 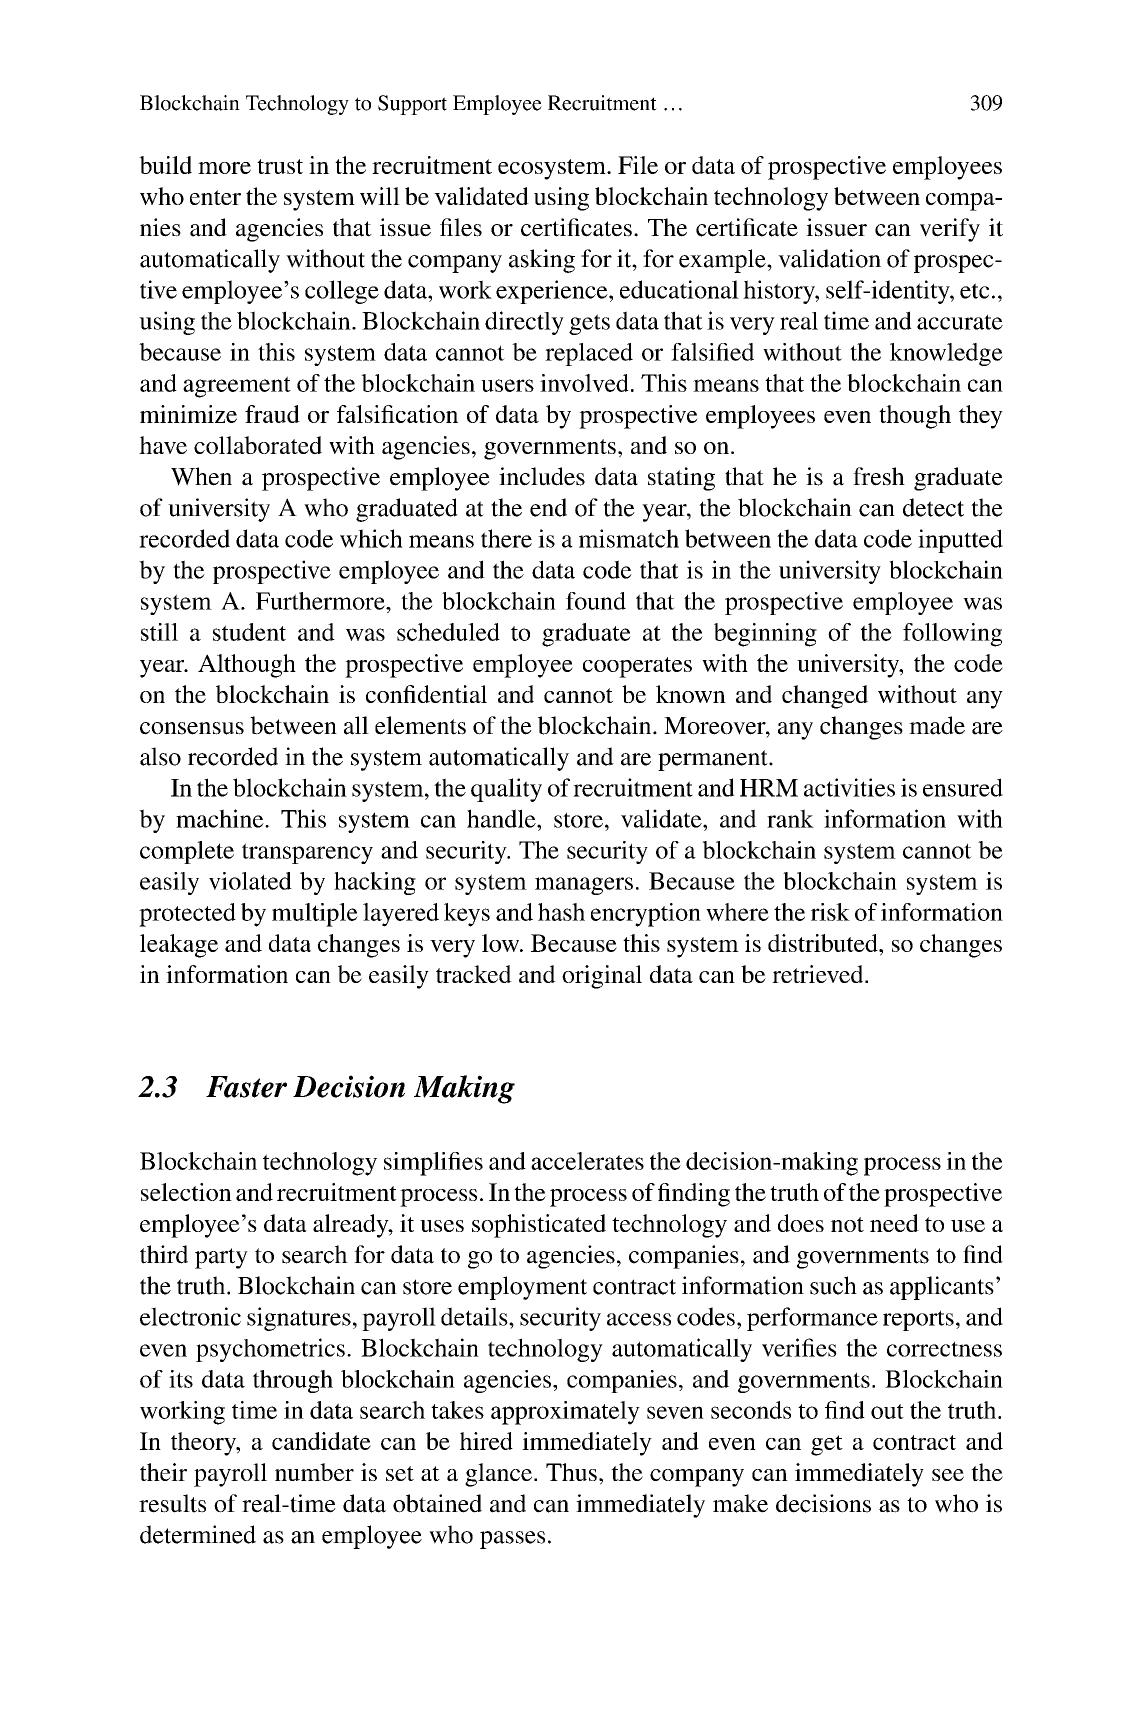 I want to click on trust, so click(x=280, y=166).
